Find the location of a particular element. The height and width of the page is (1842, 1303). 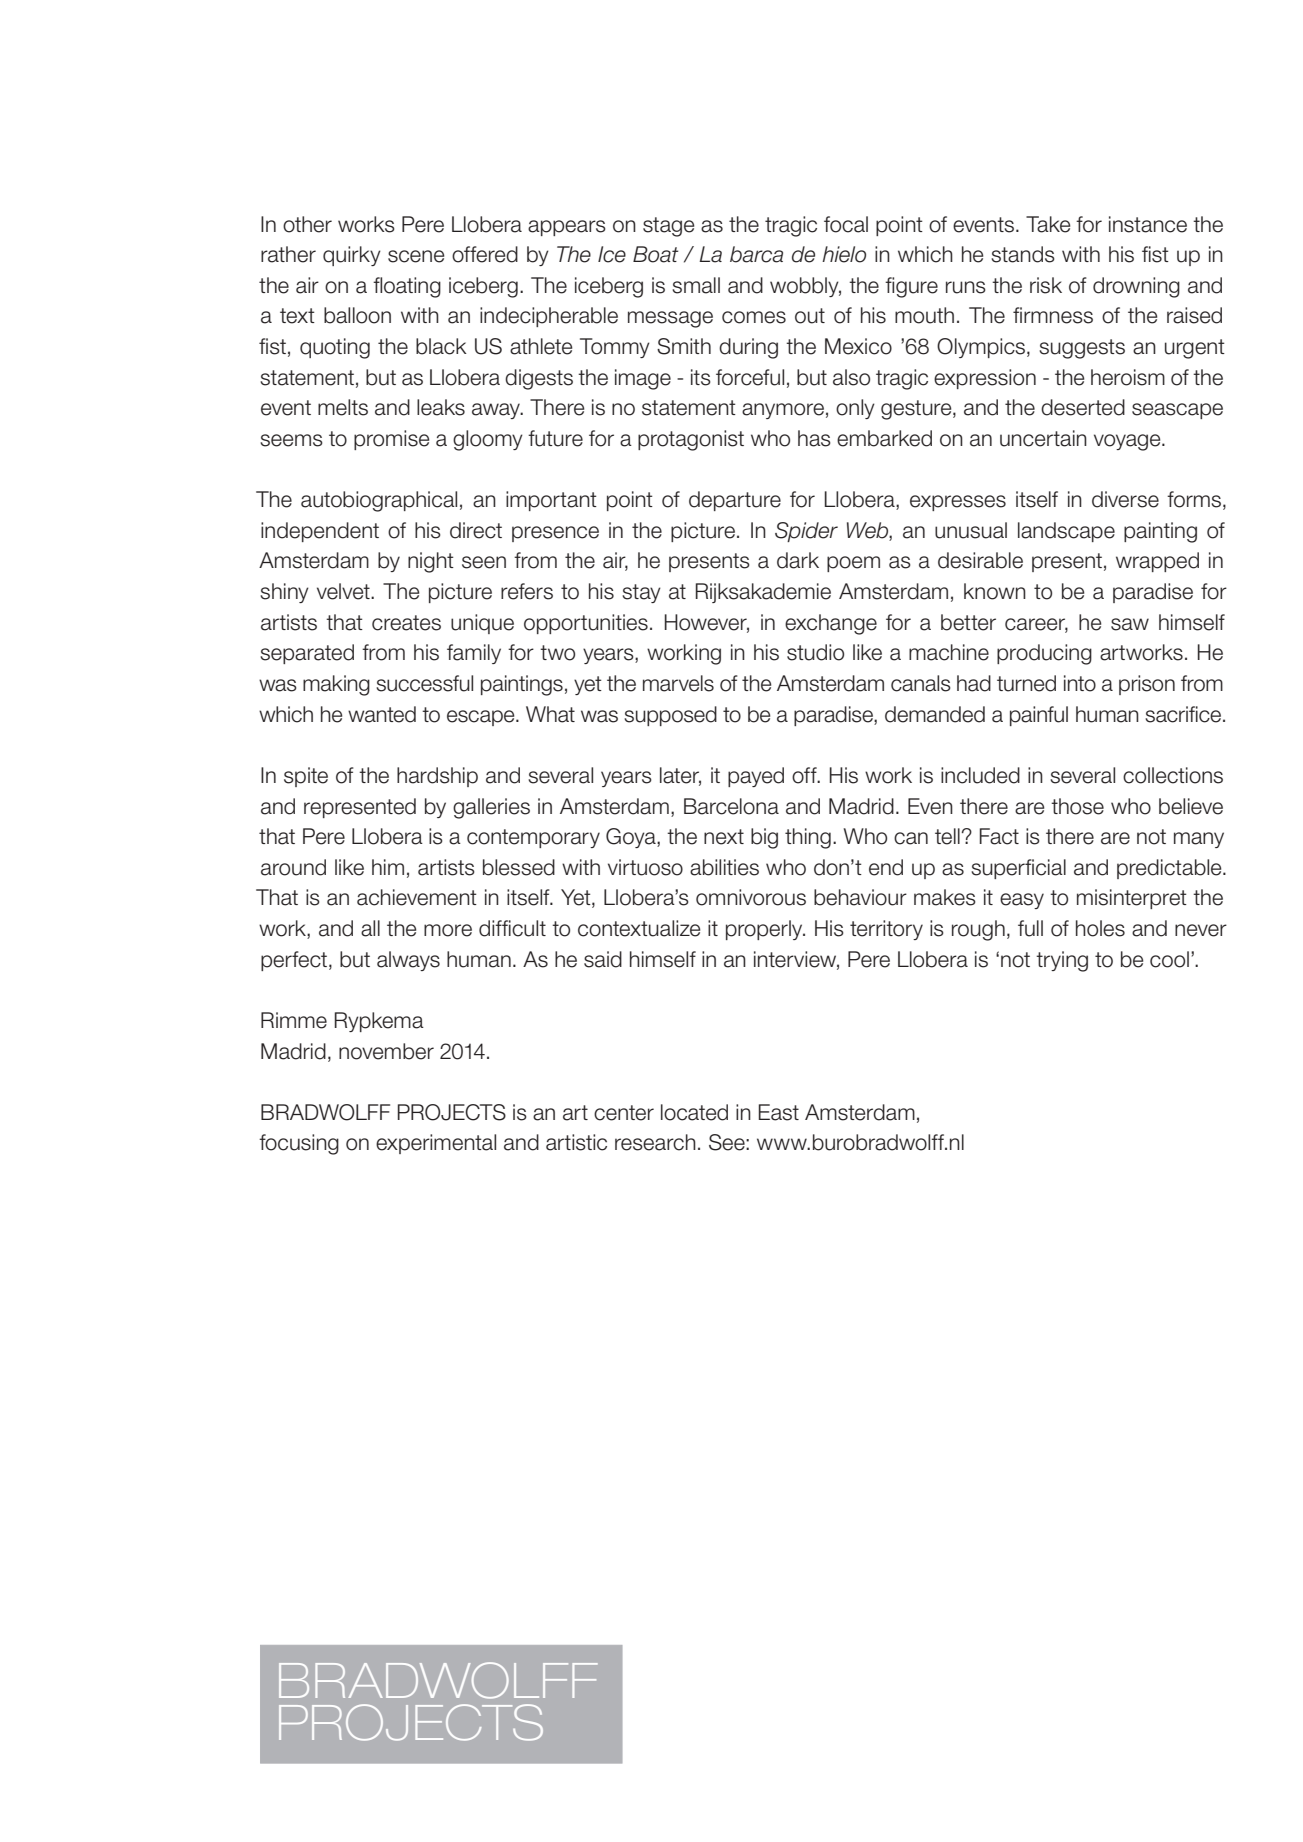

marvels is located at coordinates (678, 683).
